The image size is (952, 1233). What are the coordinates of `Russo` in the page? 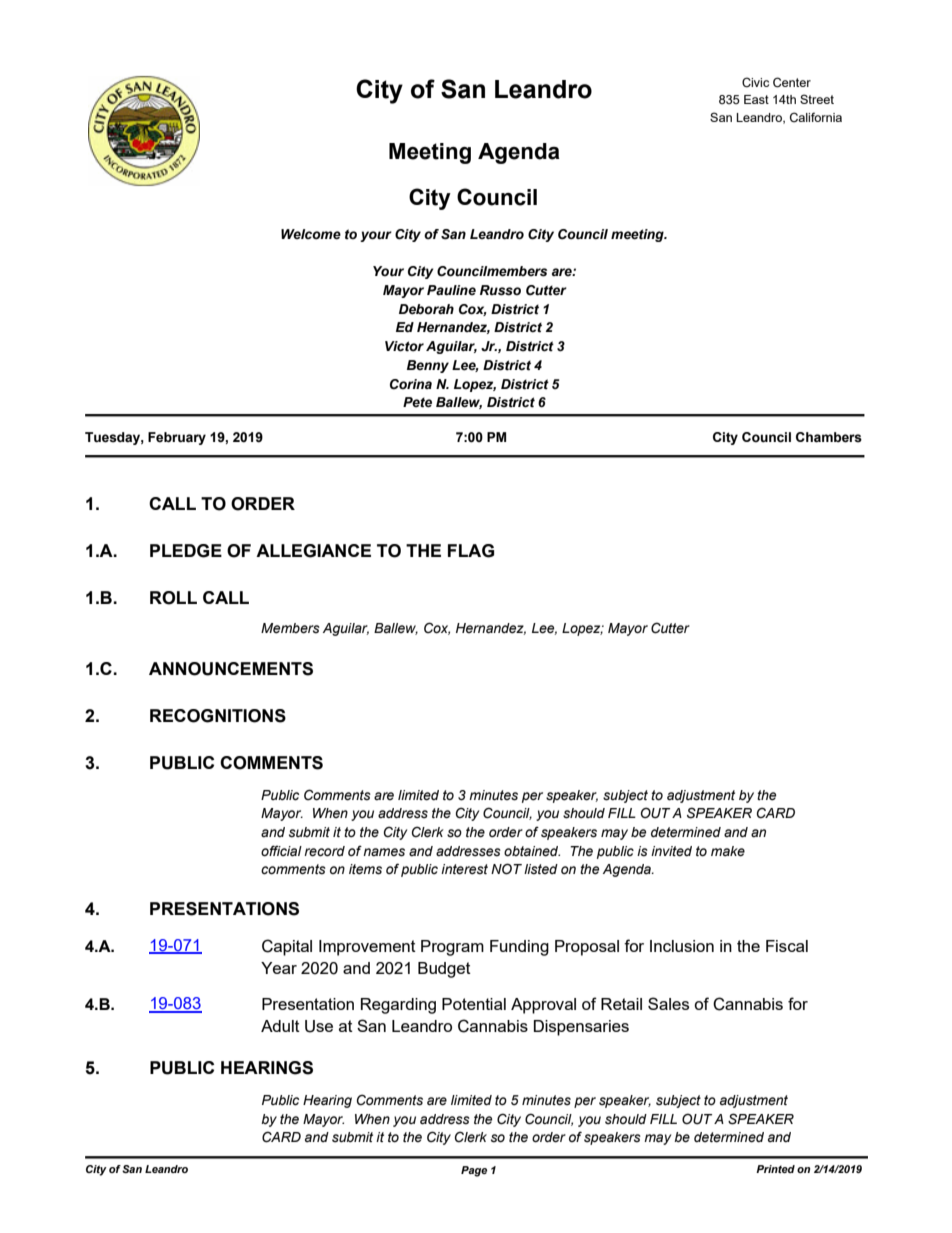 It's located at (500, 290).
